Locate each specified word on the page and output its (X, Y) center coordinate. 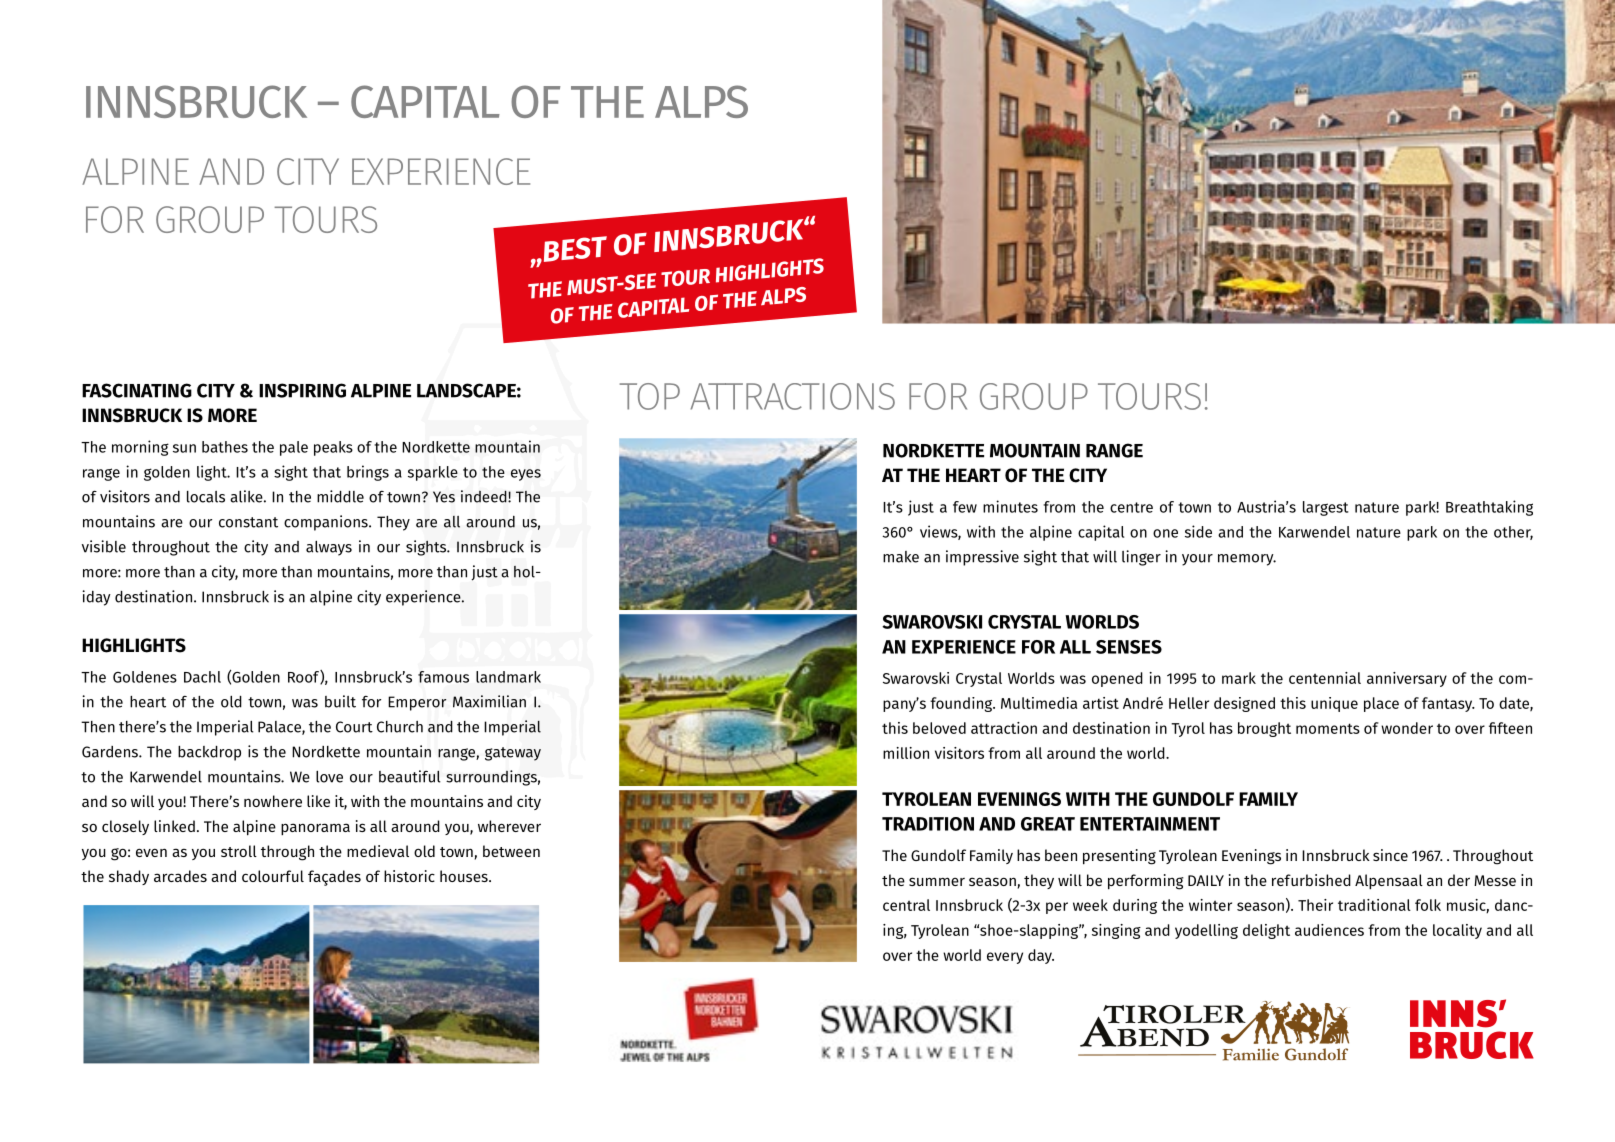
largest (1326, 508)
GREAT (1048, 824)
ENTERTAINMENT (1150, 824)
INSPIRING (302, 390)
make (901, 557)
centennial (1325, 678)
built (340, 701)
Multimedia (1039, 703)
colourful (273, 876)
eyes (526, 475)
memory (1247, 560)
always (329, 548)
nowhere (273, 801)
